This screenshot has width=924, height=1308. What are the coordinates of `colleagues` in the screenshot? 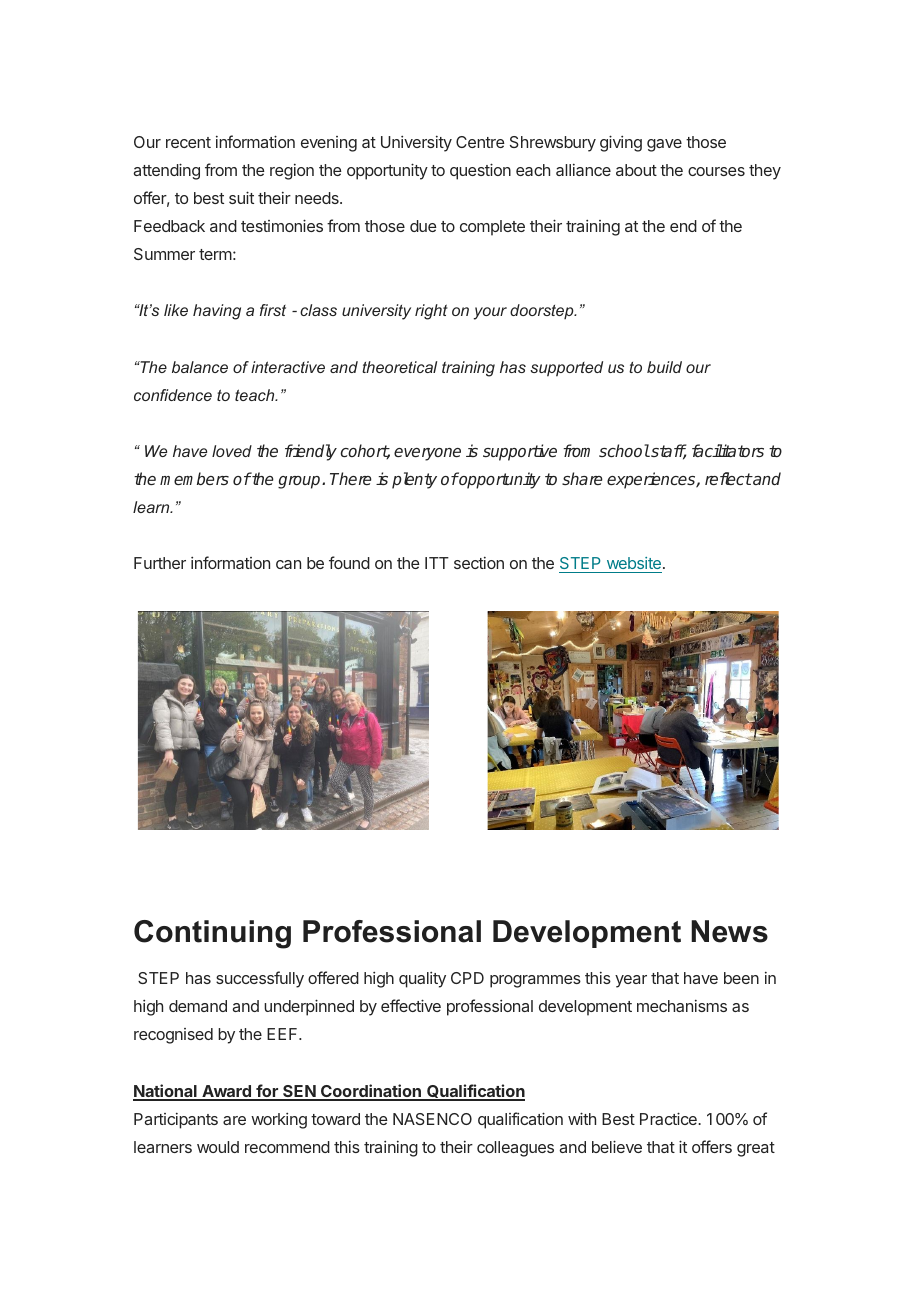 It's located at (515, 1149).
